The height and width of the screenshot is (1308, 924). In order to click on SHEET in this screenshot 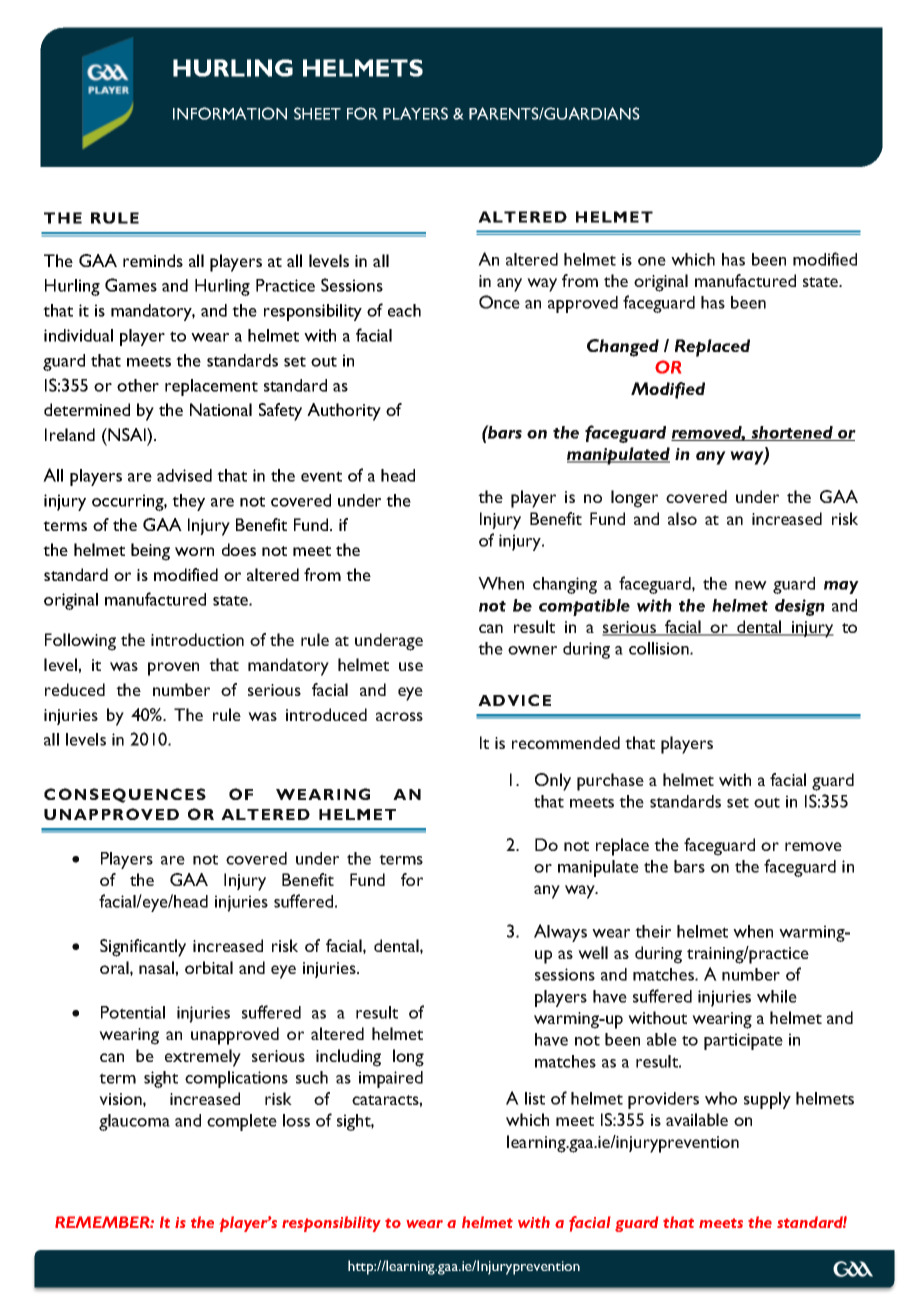, I will do `click(317, 113)`.
